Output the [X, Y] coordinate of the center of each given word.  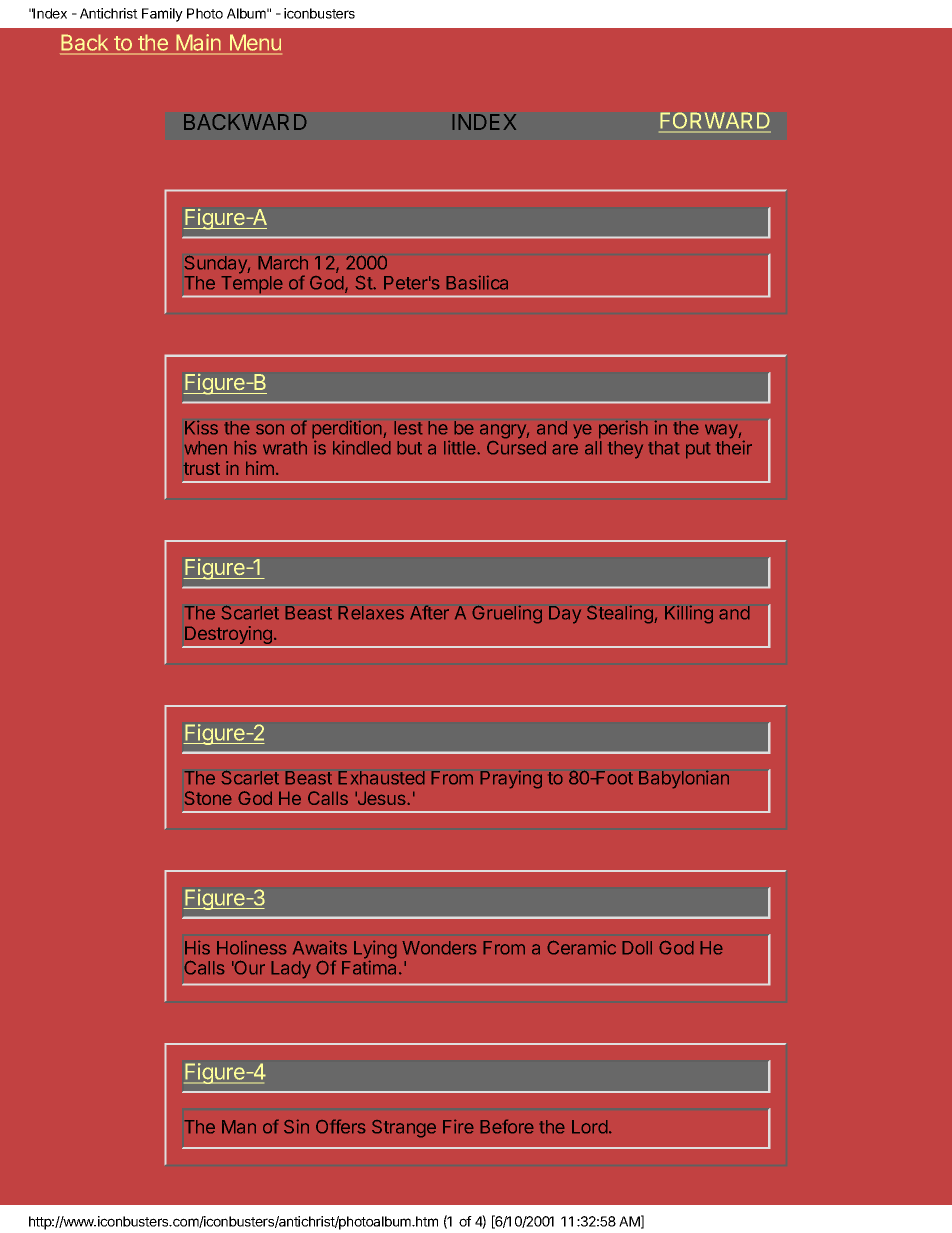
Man [239, 1127]
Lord [590, 1127]
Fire [458, 1126]
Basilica [477, 282]
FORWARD [715, 122]
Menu [254, 44]
